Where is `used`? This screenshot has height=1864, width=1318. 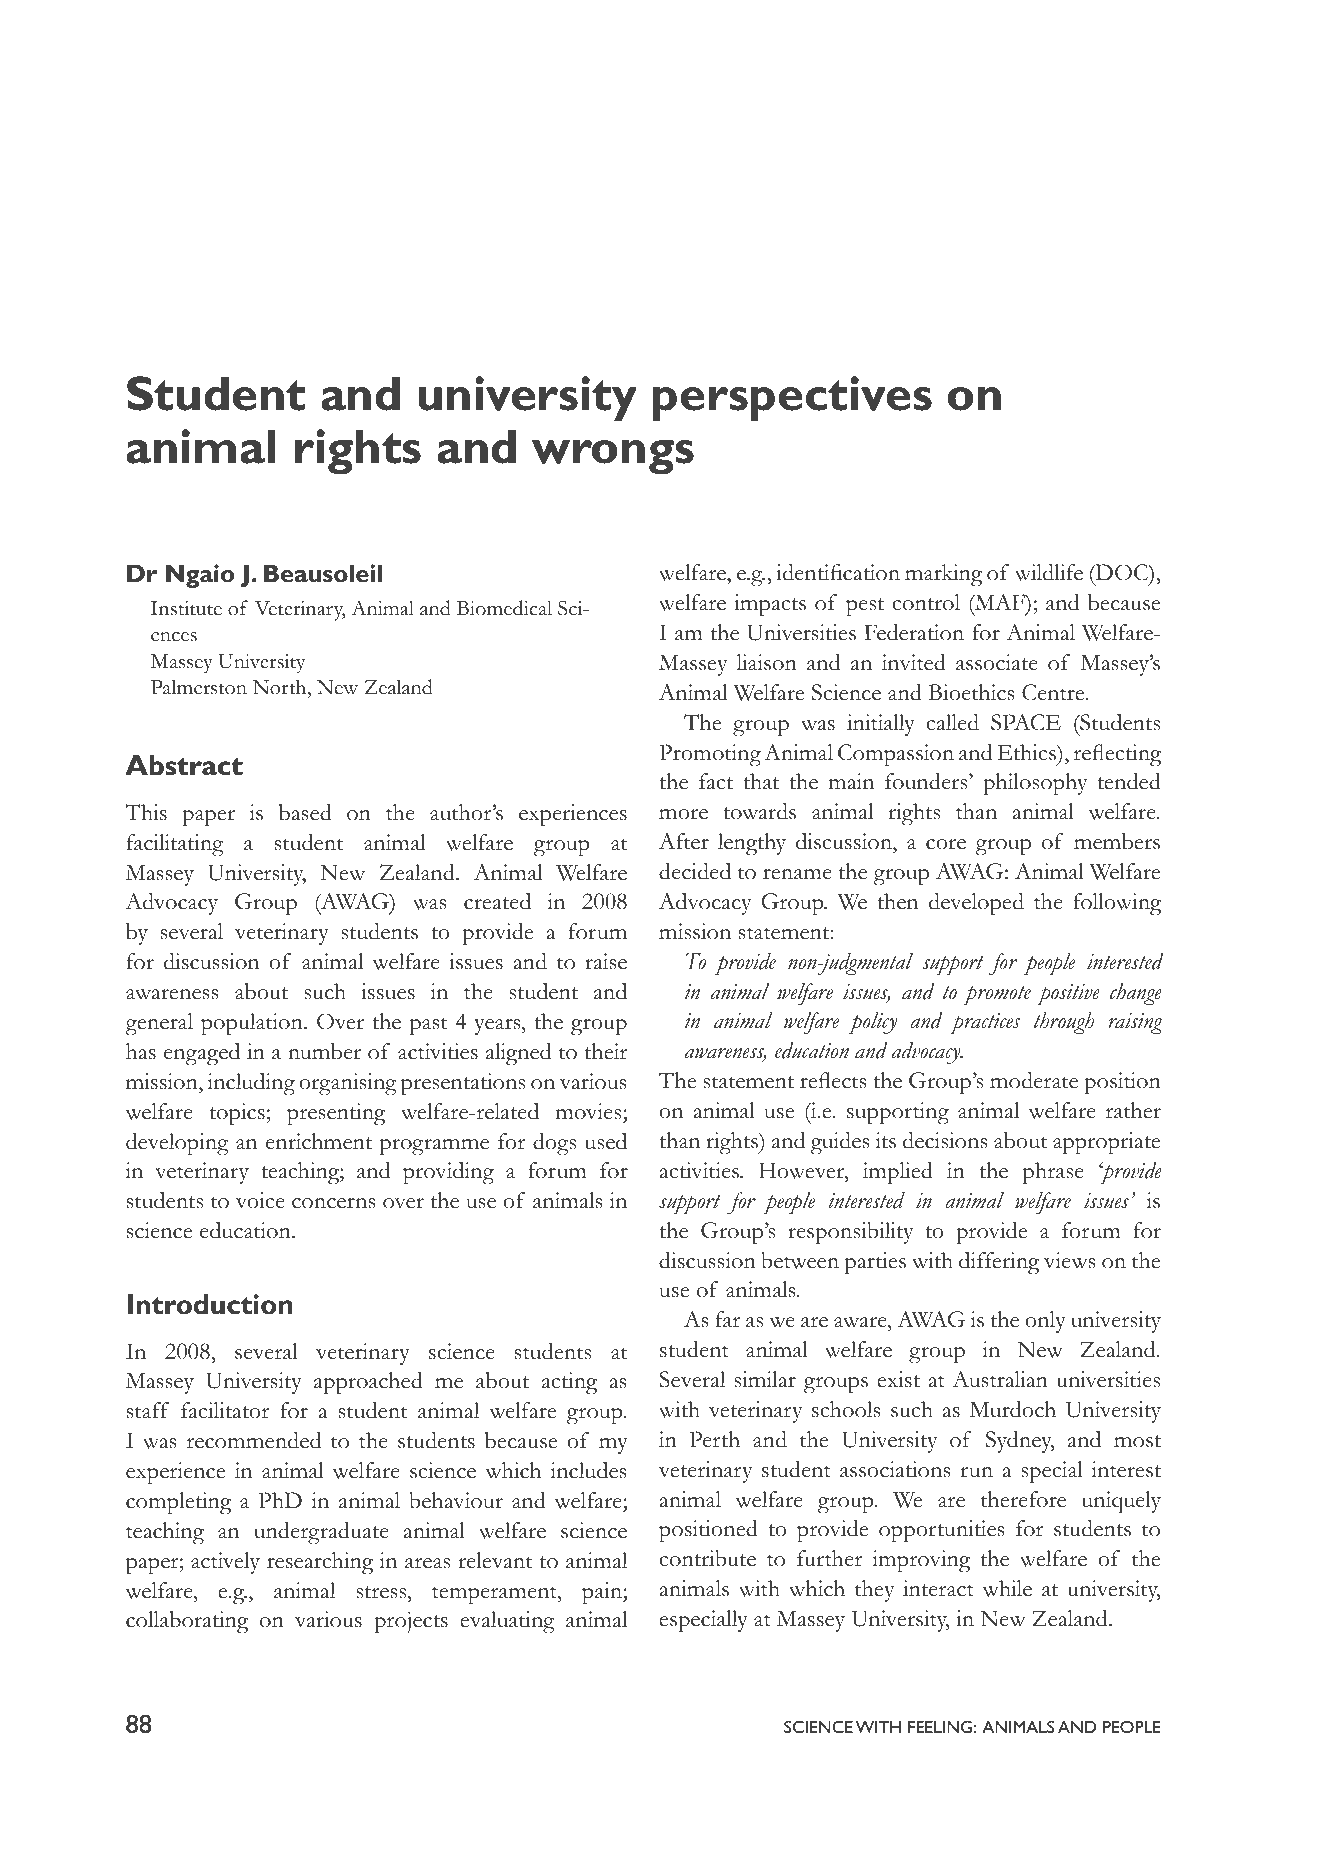 used is located at coordinates (606, 1141).
